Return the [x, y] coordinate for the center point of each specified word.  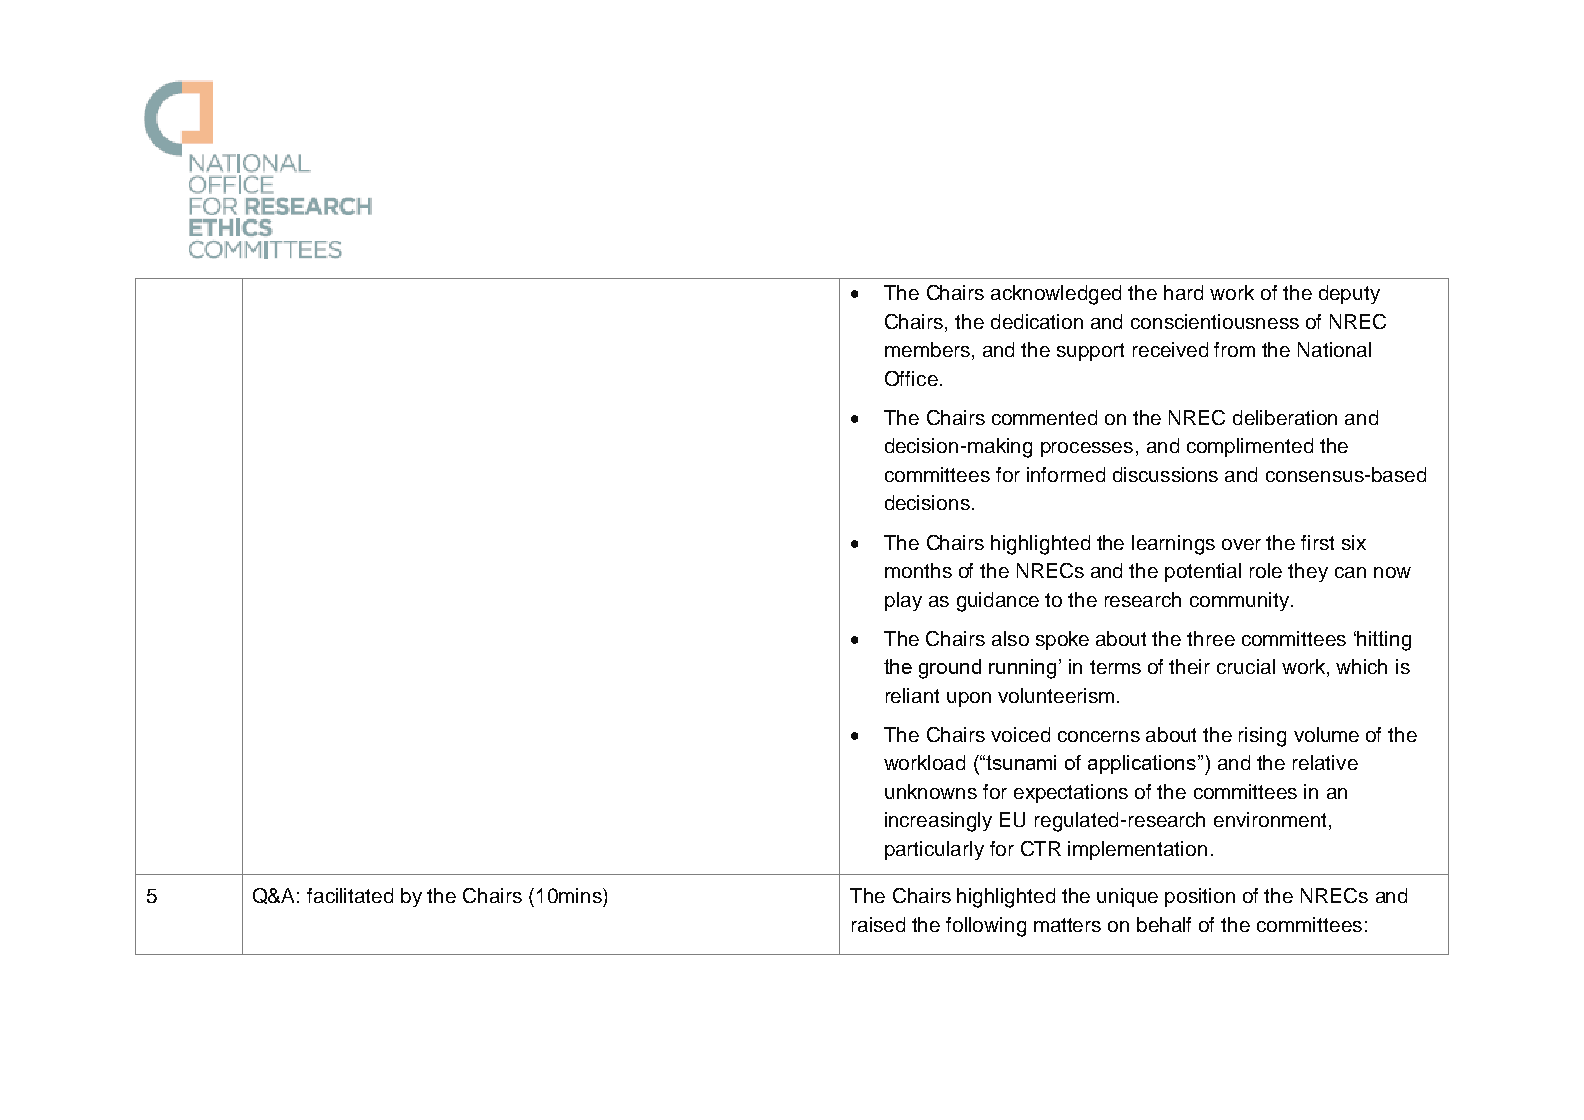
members [927, 349]
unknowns [931, 791]
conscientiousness [1215, 321]
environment [1270, 819]
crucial [1246, 666]
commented [1044, 417]
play [903, 601]
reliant [912, 695]
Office [911, 378]
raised [878, 924]
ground [950, 669]
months [918, 570]
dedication [1037, 321]
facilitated [350, 895]
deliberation [1285, 417]
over [1241, 544]
